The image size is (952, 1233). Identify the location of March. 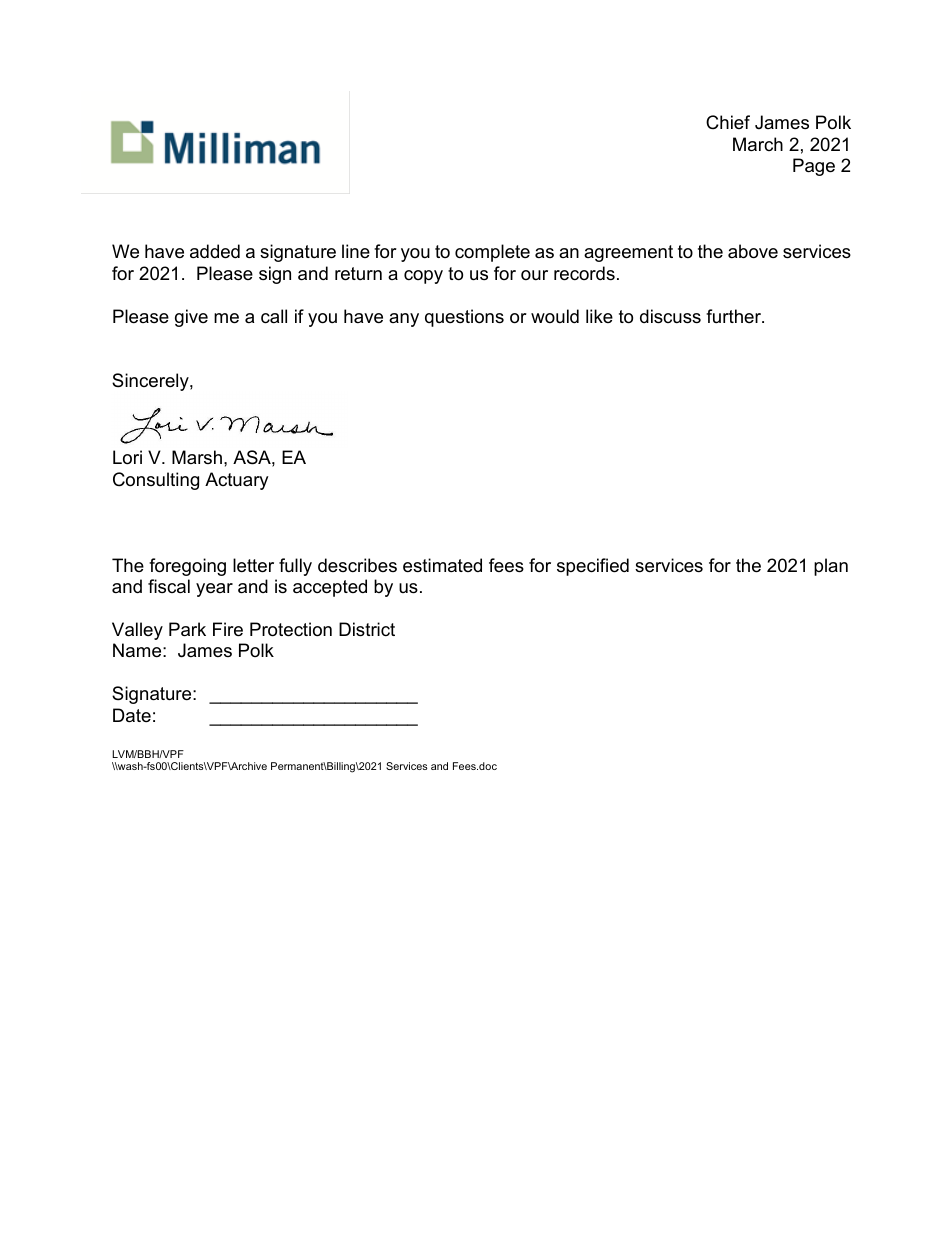
(758, 144).
